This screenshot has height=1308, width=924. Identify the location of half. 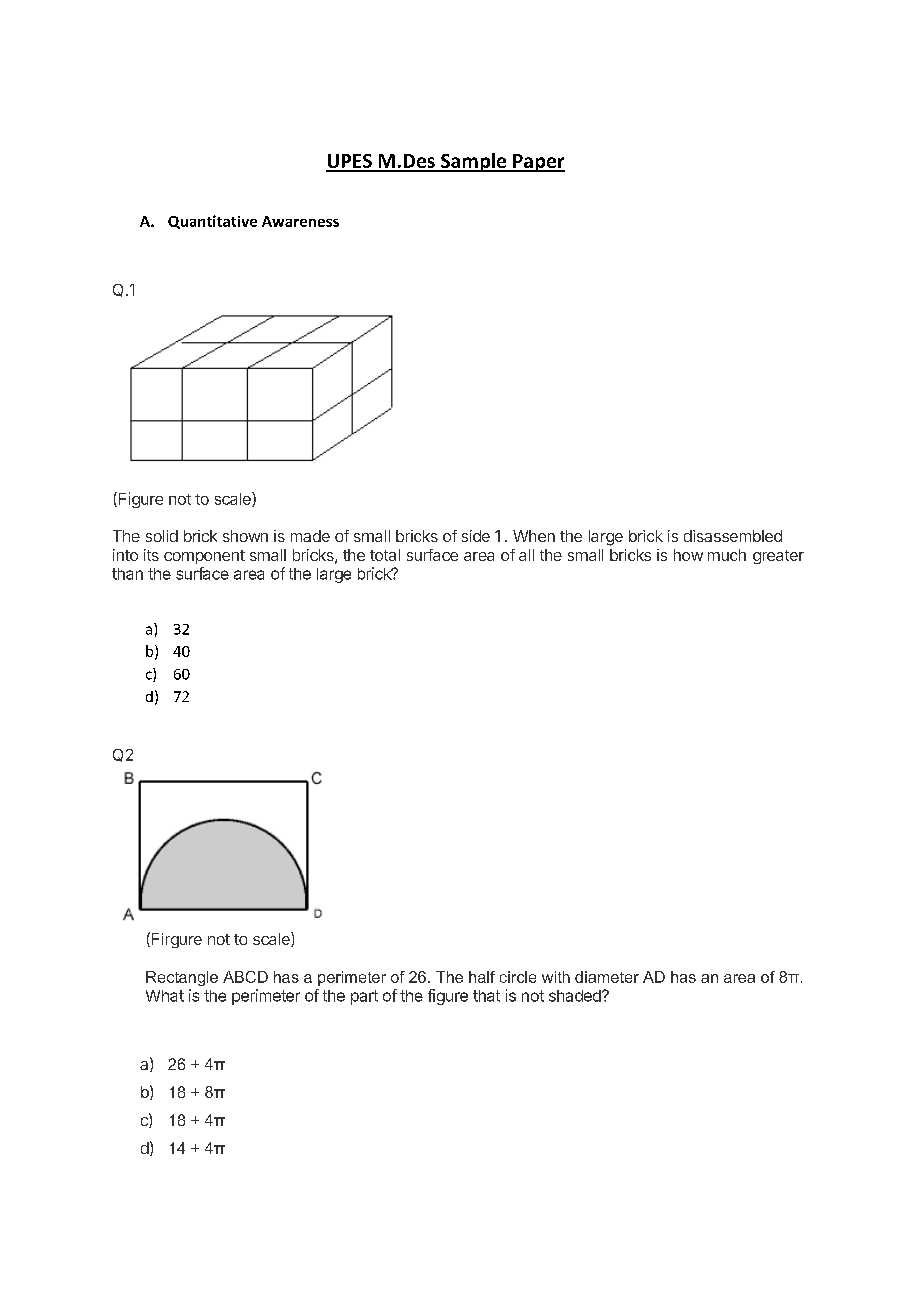
(482, 977).
